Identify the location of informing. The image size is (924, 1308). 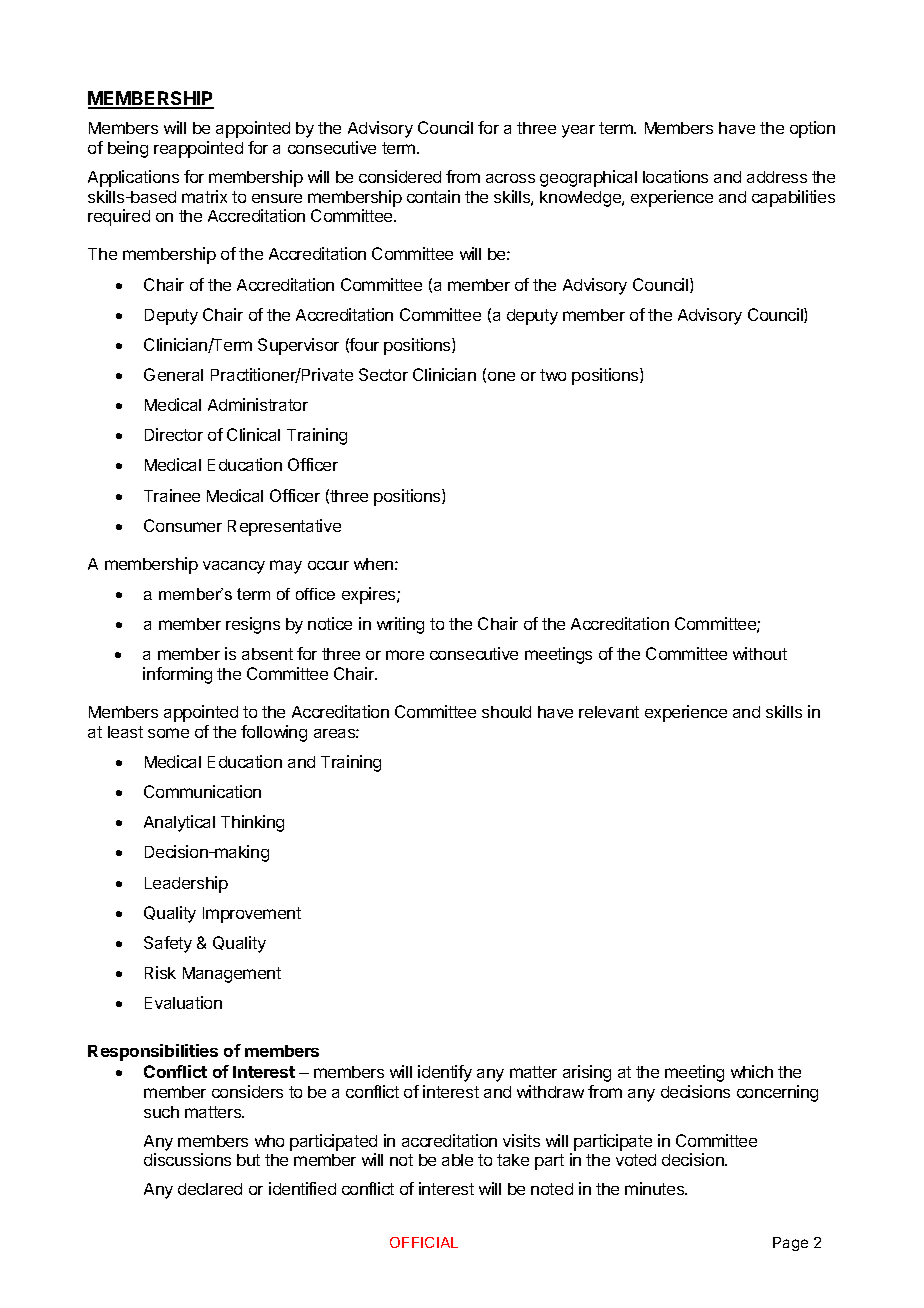
(177, 675).
